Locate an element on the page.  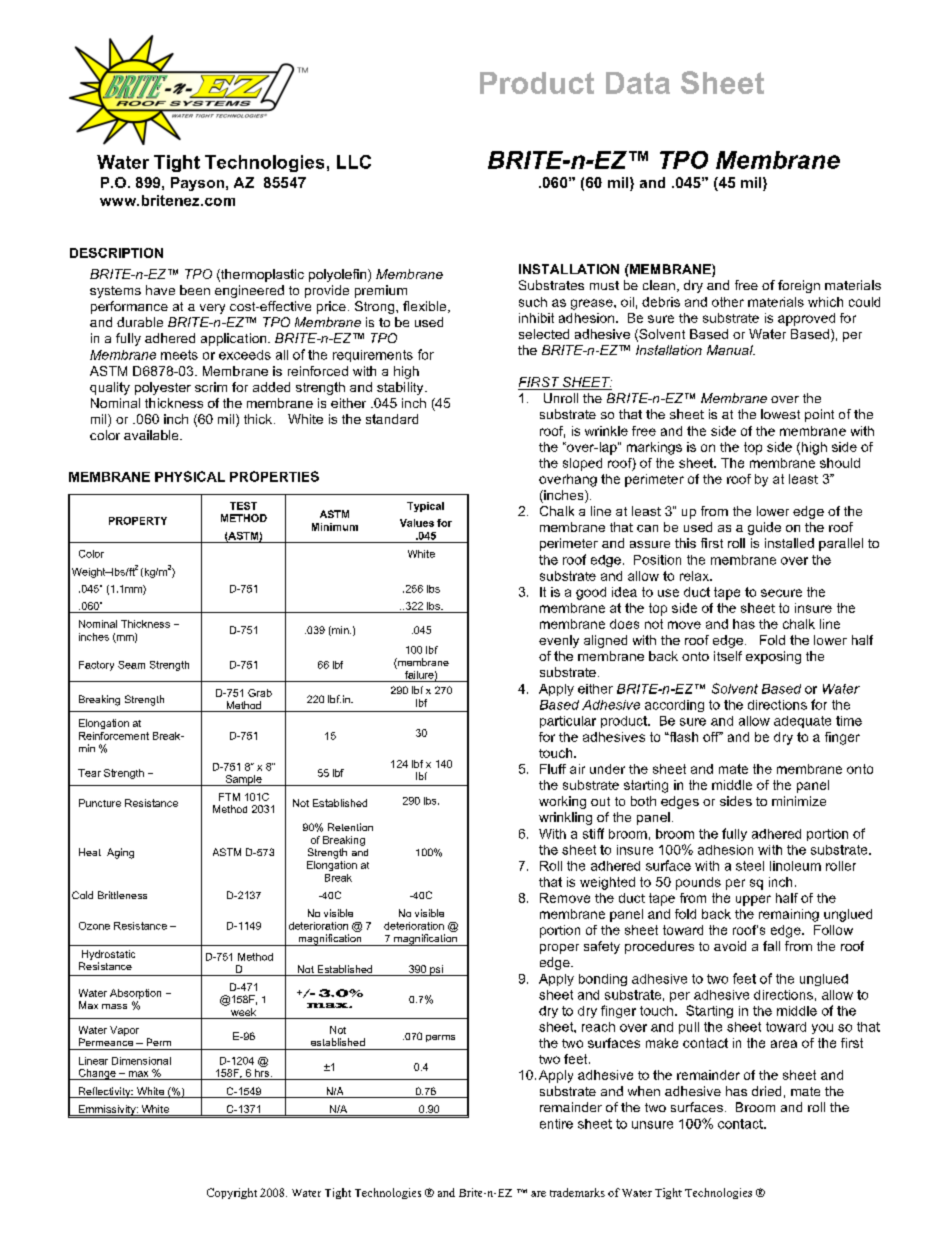
adequate is located at coordinates (802, 722).
